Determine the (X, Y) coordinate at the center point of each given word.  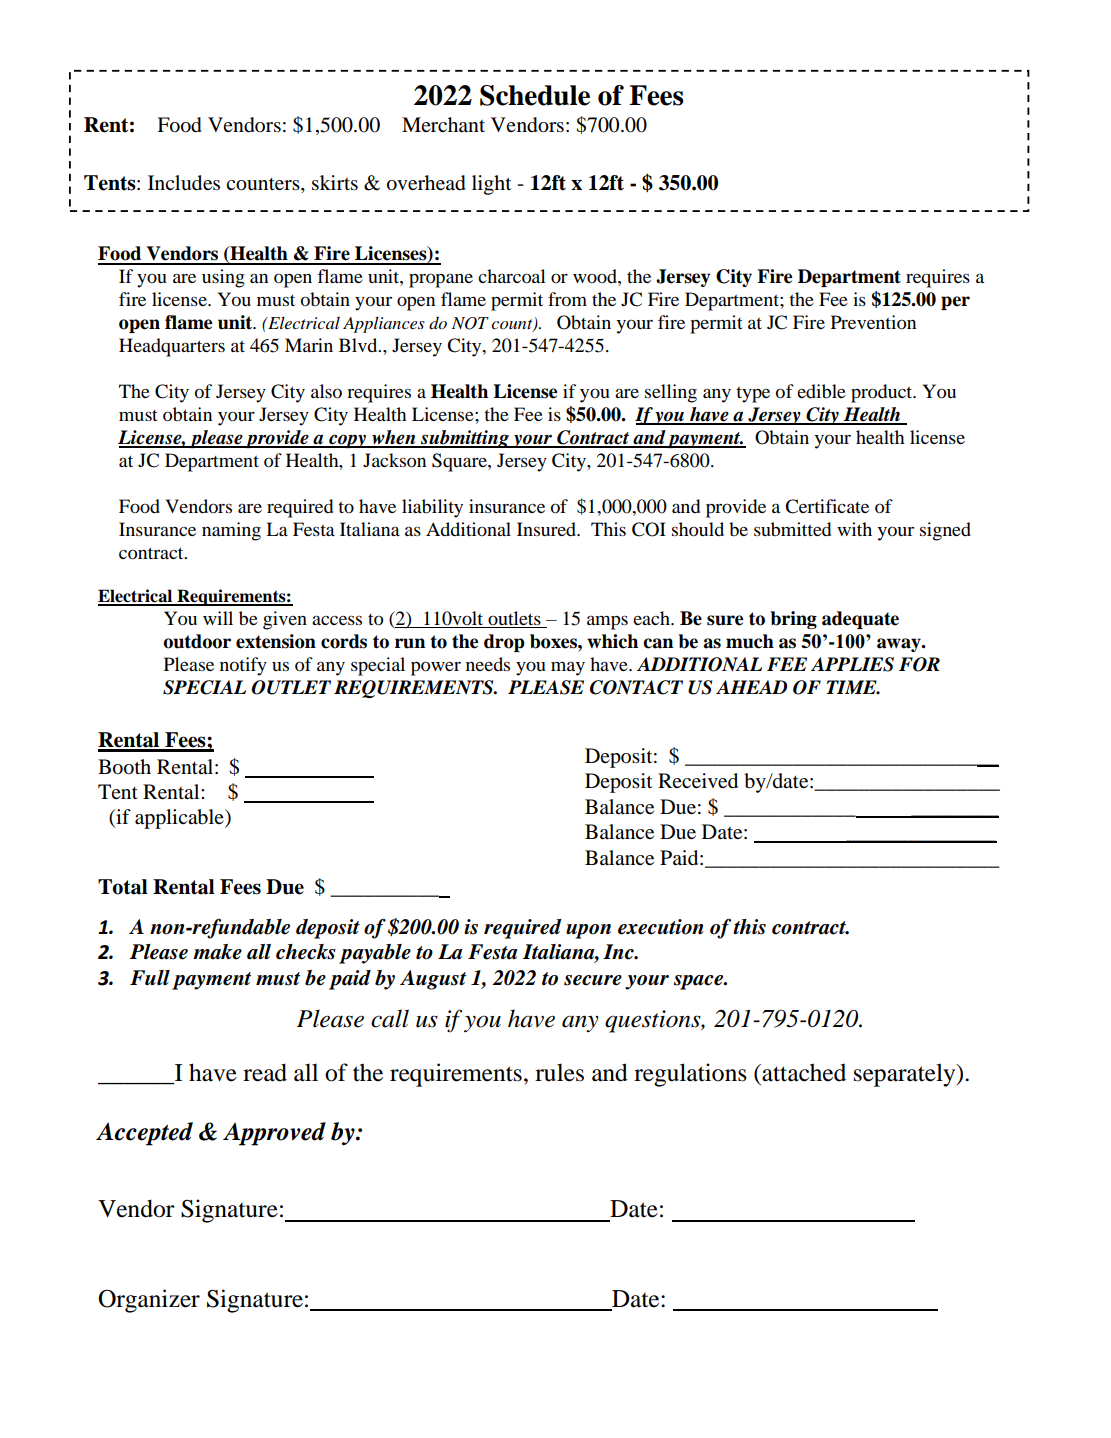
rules (559, 1072)
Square (460, 462)
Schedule (535, 95)
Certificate (827, 506)
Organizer (149, 1301)
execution (661, 927)
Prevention (873, 322)
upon (588, 931)
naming (231, 531)
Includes (184, 183)
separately (906, 1075)
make (217, 952)
